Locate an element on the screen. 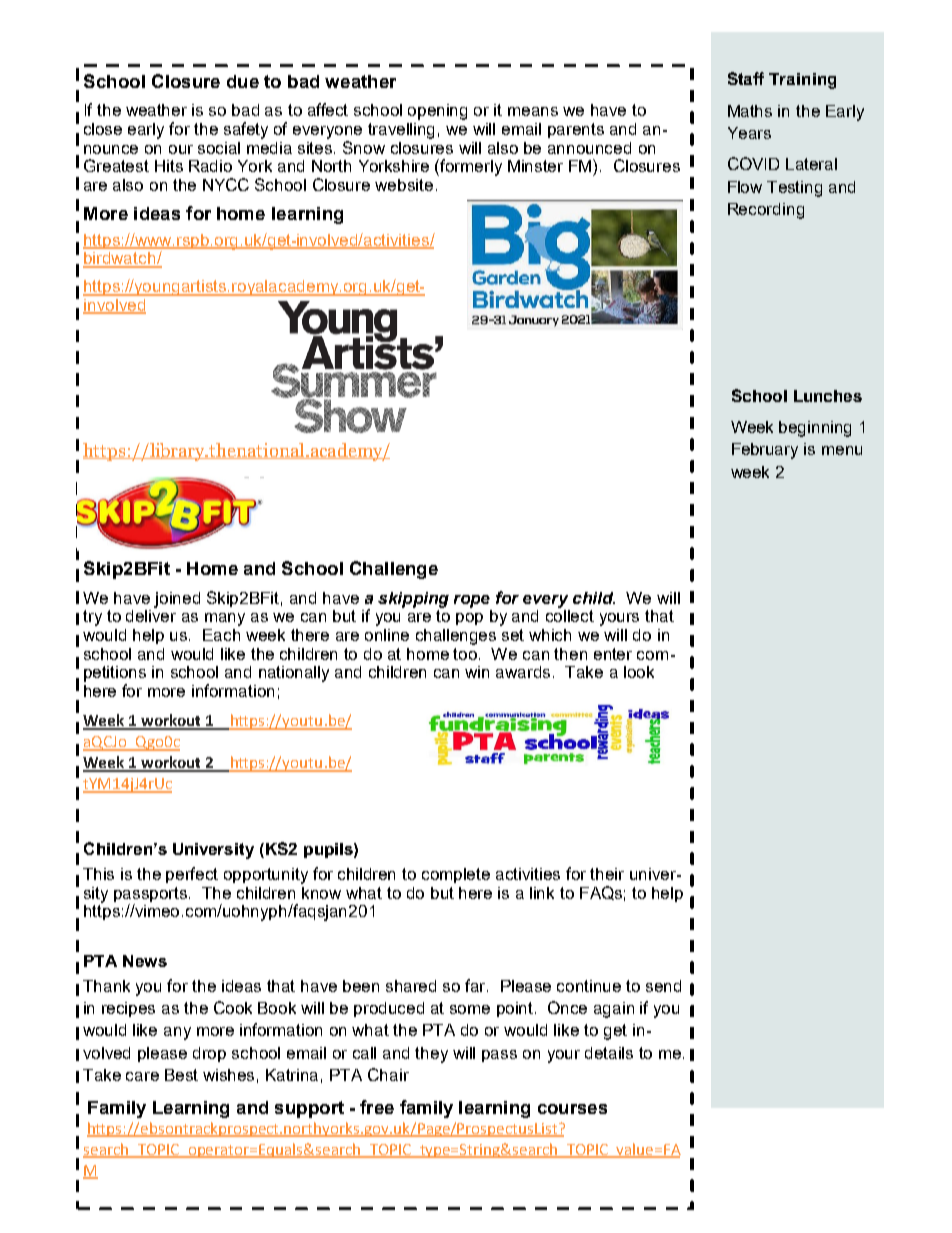 This screenshot has height=1233, width=952. look is located at coordinates (639, 672).
